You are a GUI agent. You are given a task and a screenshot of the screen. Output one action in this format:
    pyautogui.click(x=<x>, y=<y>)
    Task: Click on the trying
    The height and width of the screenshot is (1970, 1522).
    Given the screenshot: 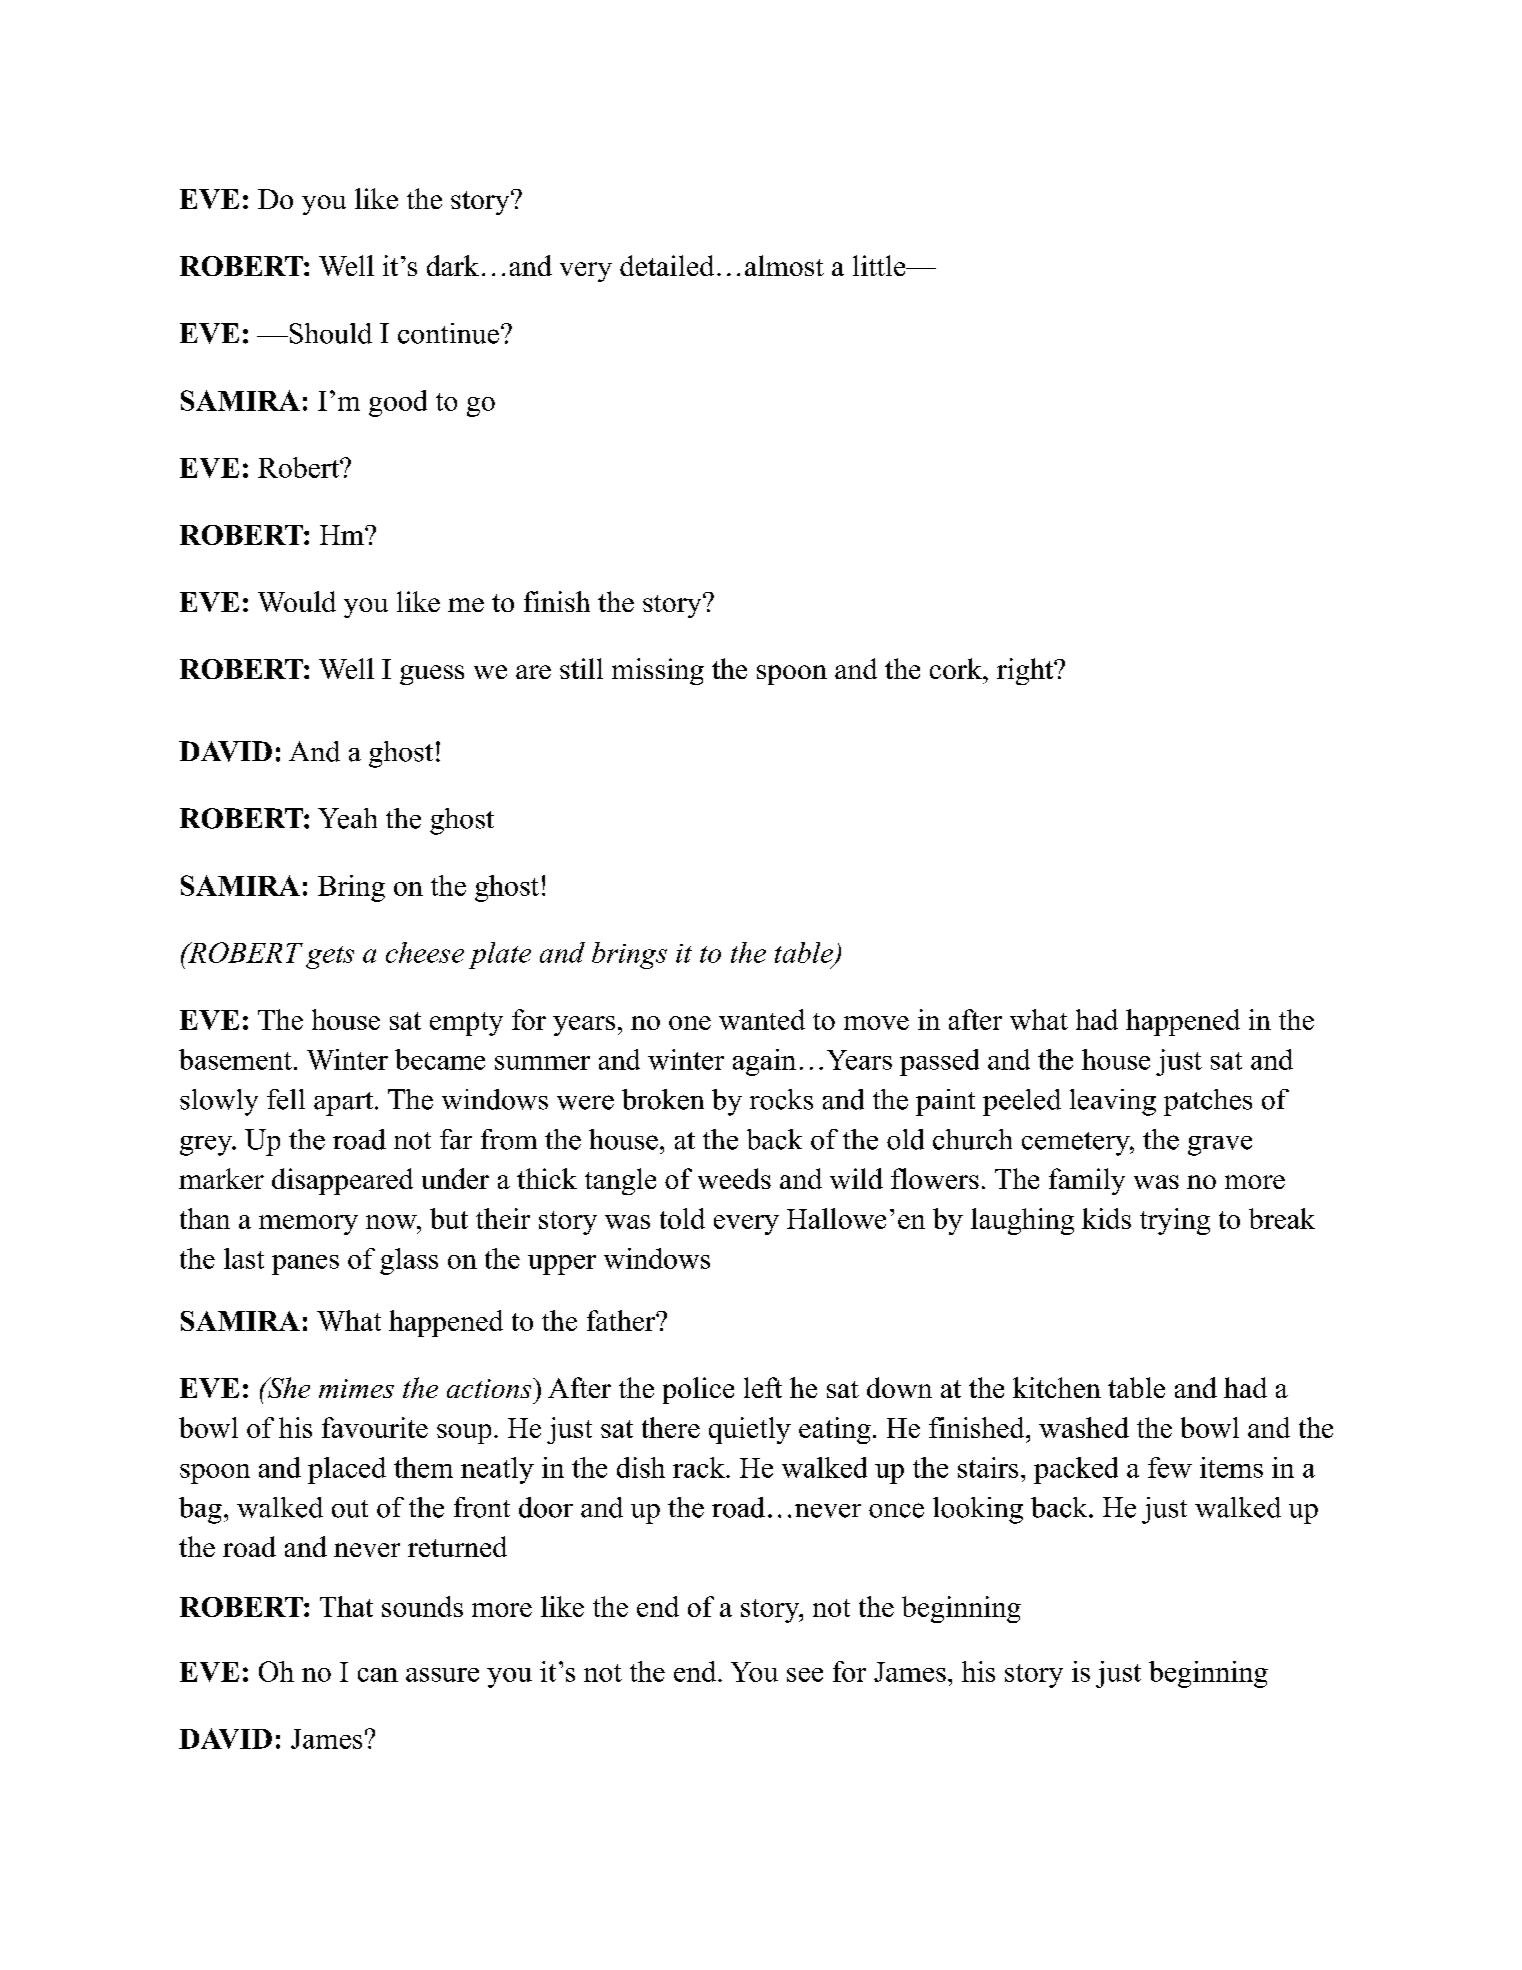 What is the action you would take?
    pyautogui.click(x=1175, y=1221)
